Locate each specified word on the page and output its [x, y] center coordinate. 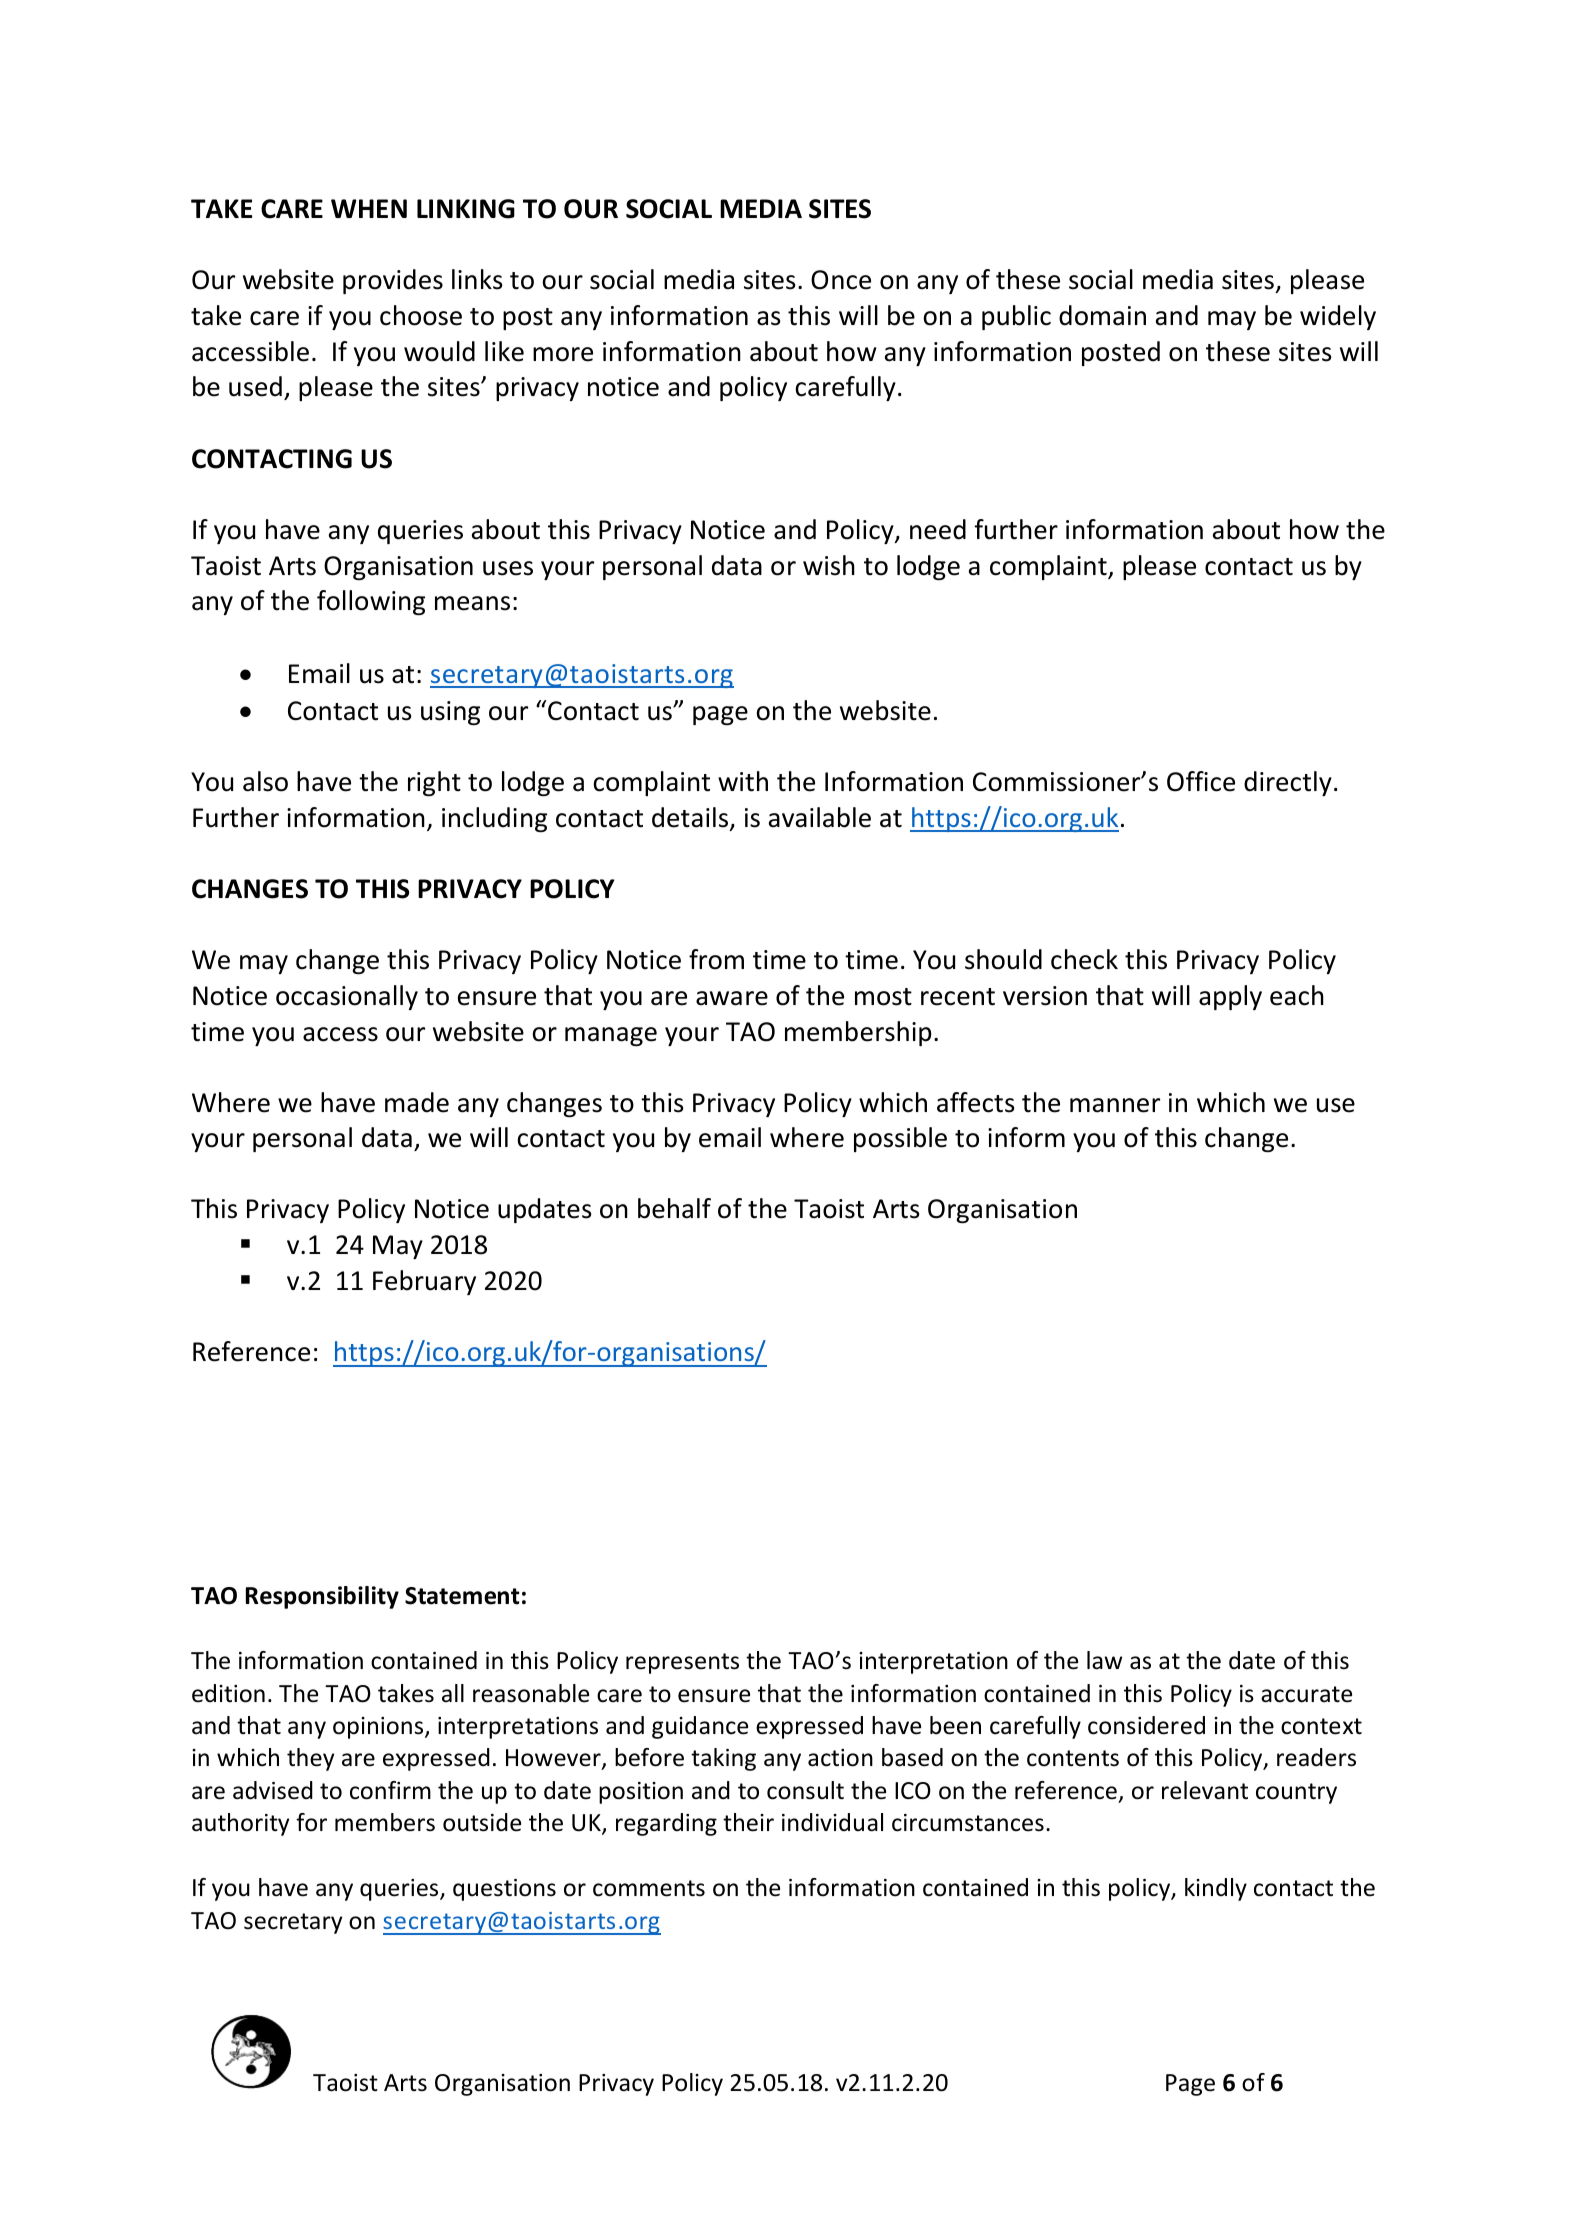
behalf [674, 1208]
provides [393, 281]
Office [1201, 781]
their [748, 1822]
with [743, 781]
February [424, 1282]
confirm [390, 1790]
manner [1115, 1105]
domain [1102, 315]
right [434, 783]
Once [841, 280]
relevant [1205, 1790]
